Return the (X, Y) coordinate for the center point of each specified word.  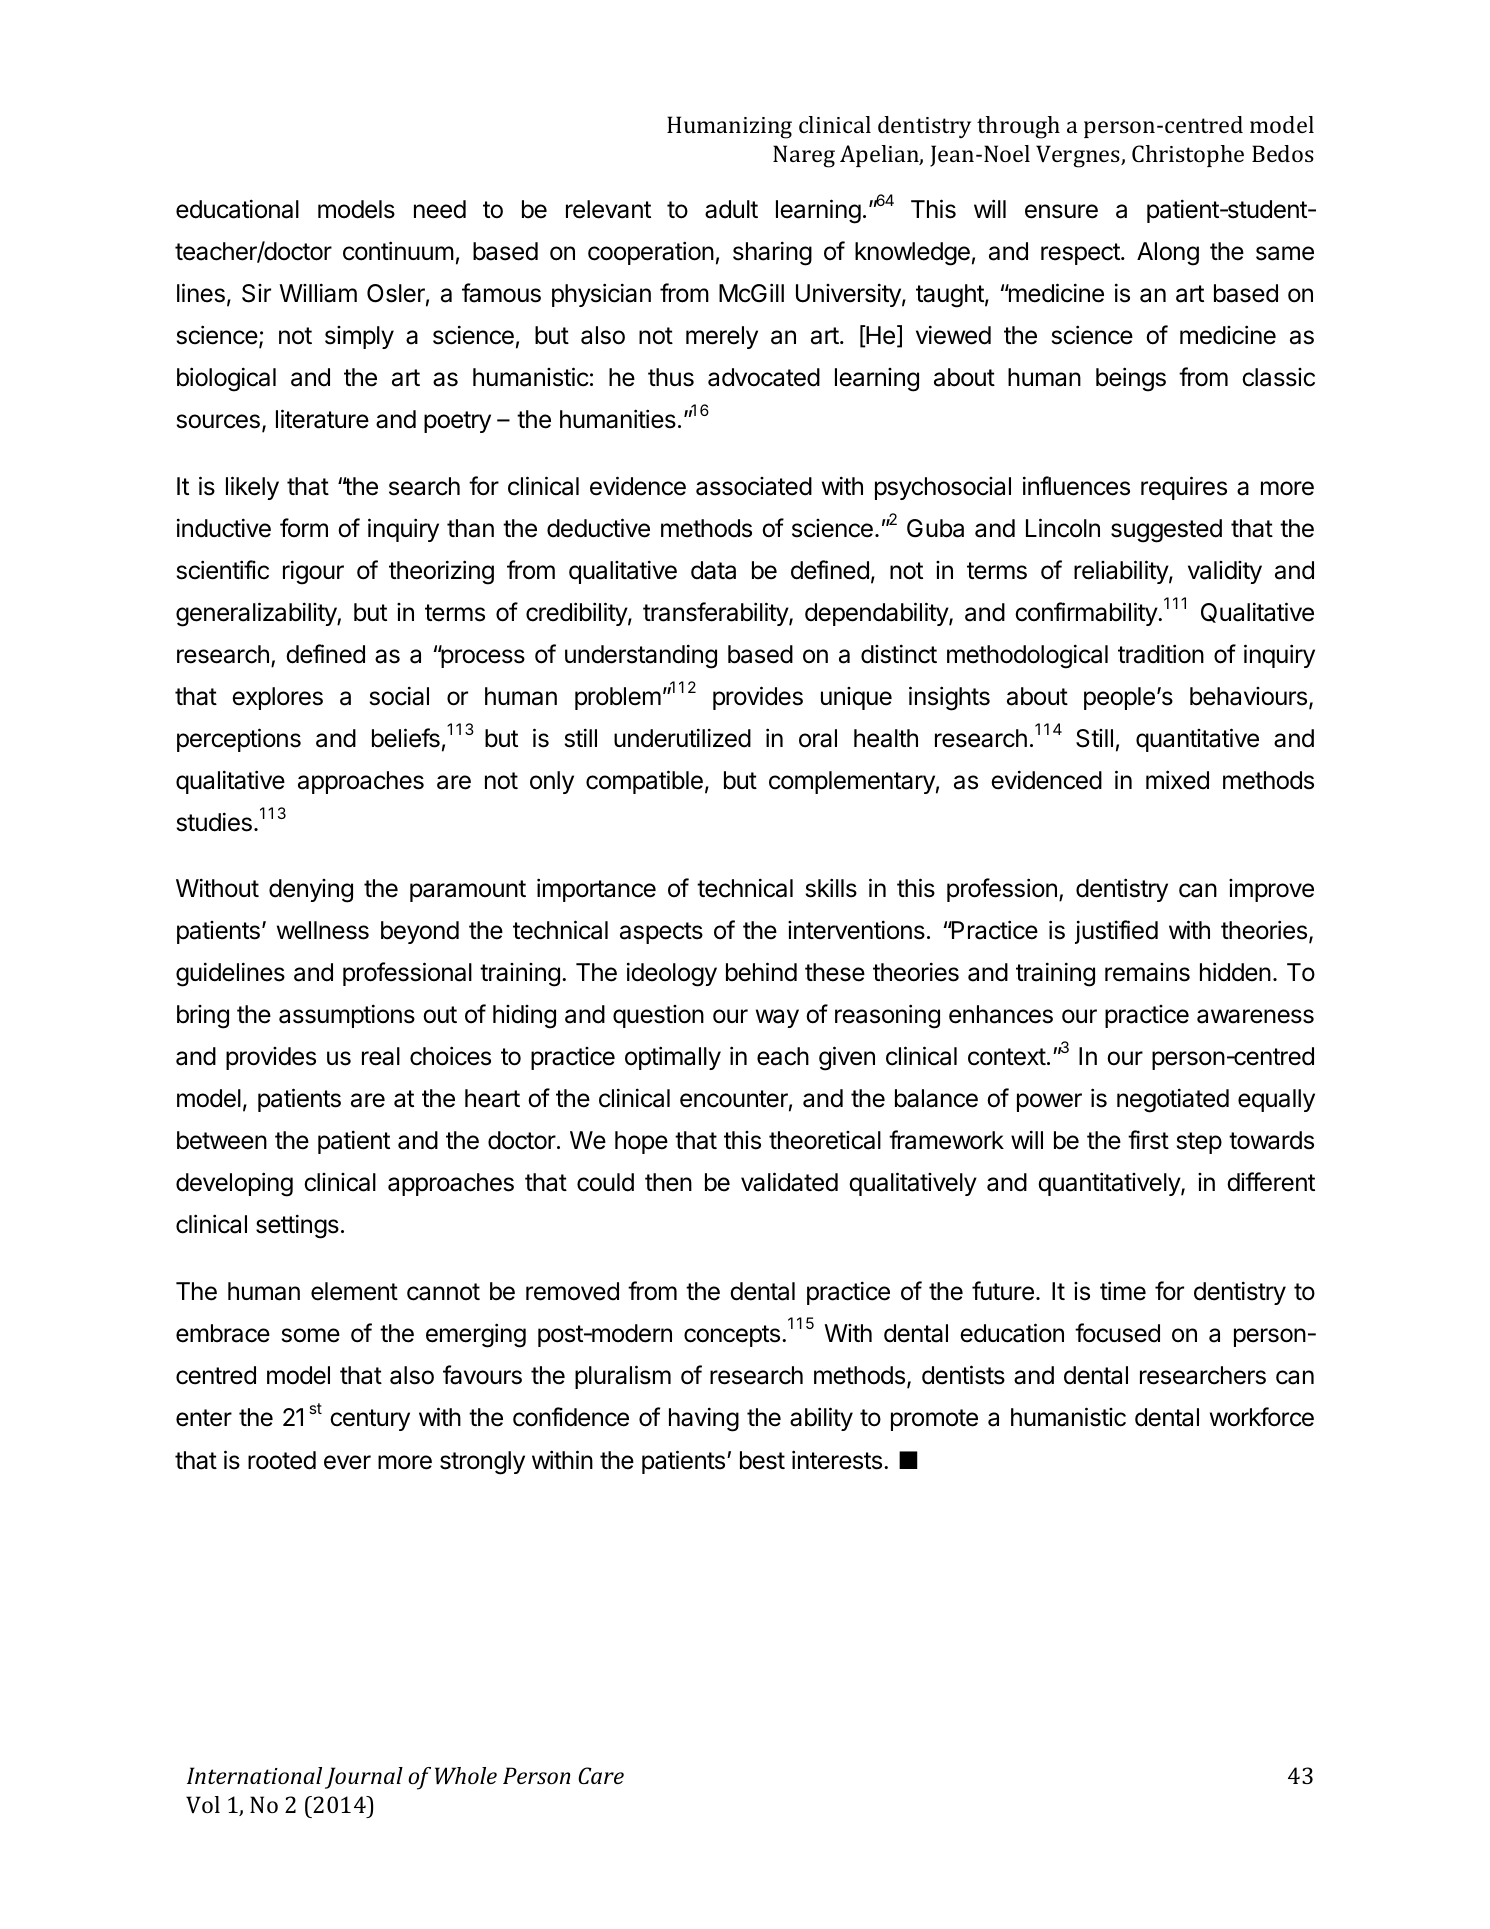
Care (601, 1775)
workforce (1262, 1417)
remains (1147, 972)
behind (761, 972)
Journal (364, 1778)
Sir (256, 293)
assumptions (347, 1016)
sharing (772, 253)
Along (1168, 254)
